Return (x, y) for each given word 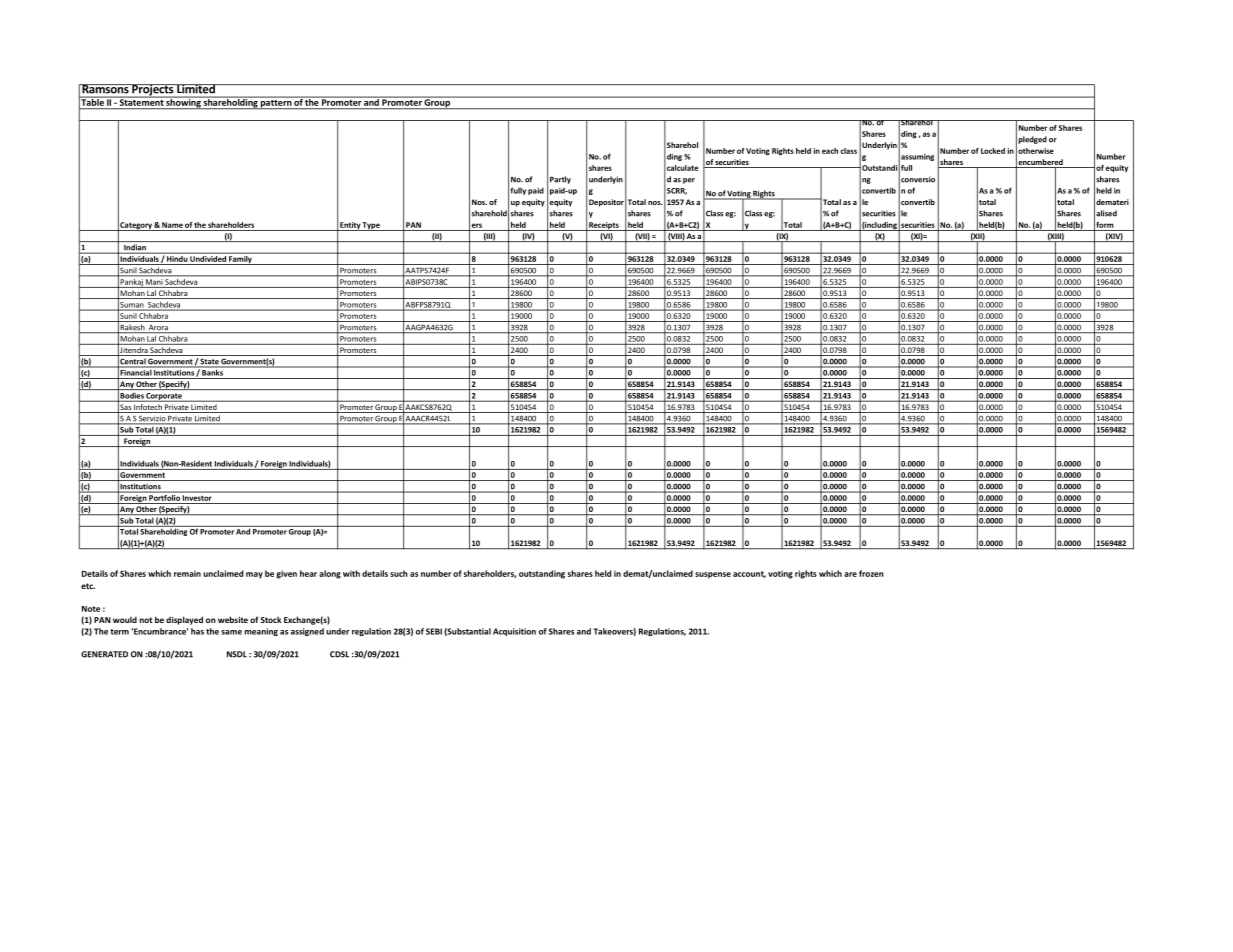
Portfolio (164, 496)
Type (371, 226)
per (689, 181)
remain (187, 573)
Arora (158, 329)
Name (172, 225)
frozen (871, 573)
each (830, 151)
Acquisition (514, 632)
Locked (993, 151)
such (399, 573)
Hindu (177, 257)
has (197, 631)
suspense (713, 575)
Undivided (208, 257)
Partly (560, 180)
